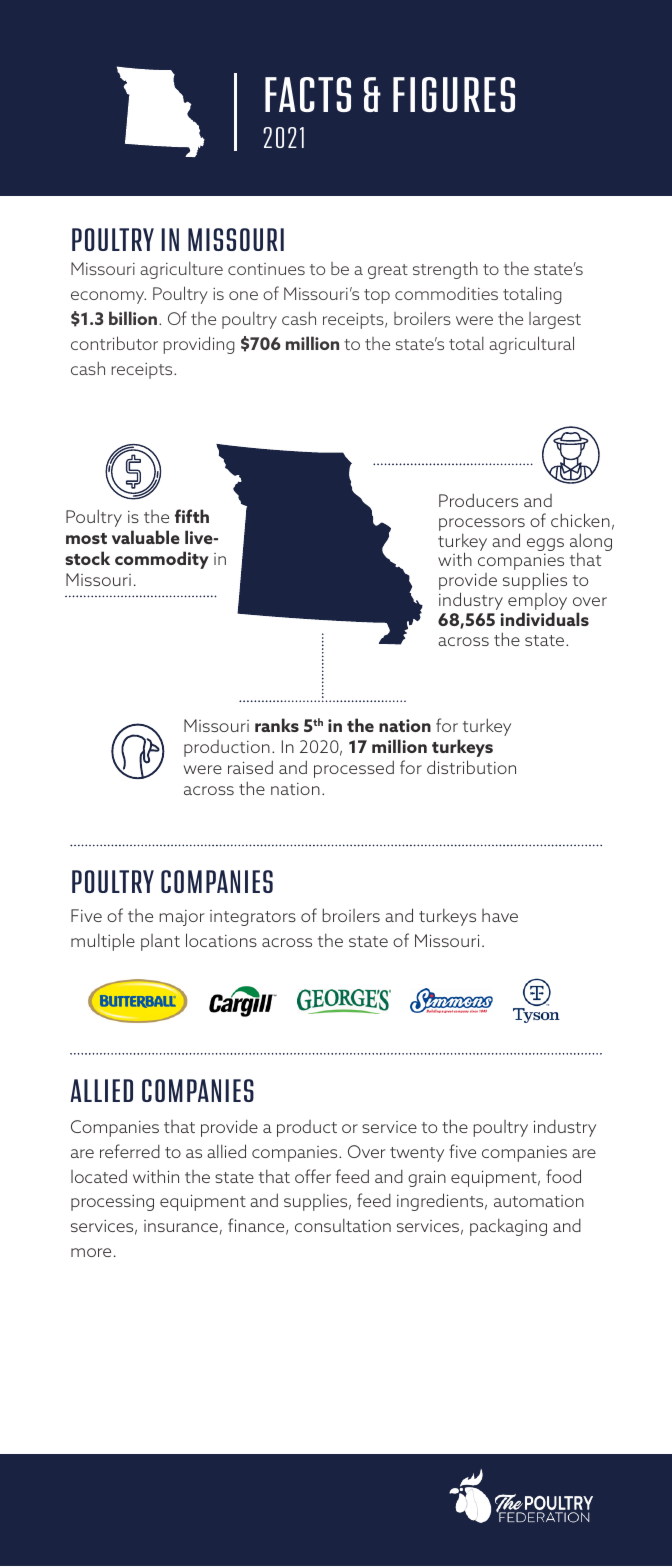 The height and width of the screenshot is (1568, 672). Describe the element at coordinates (500, 915) in the screenshot. I see `have` at that location.
